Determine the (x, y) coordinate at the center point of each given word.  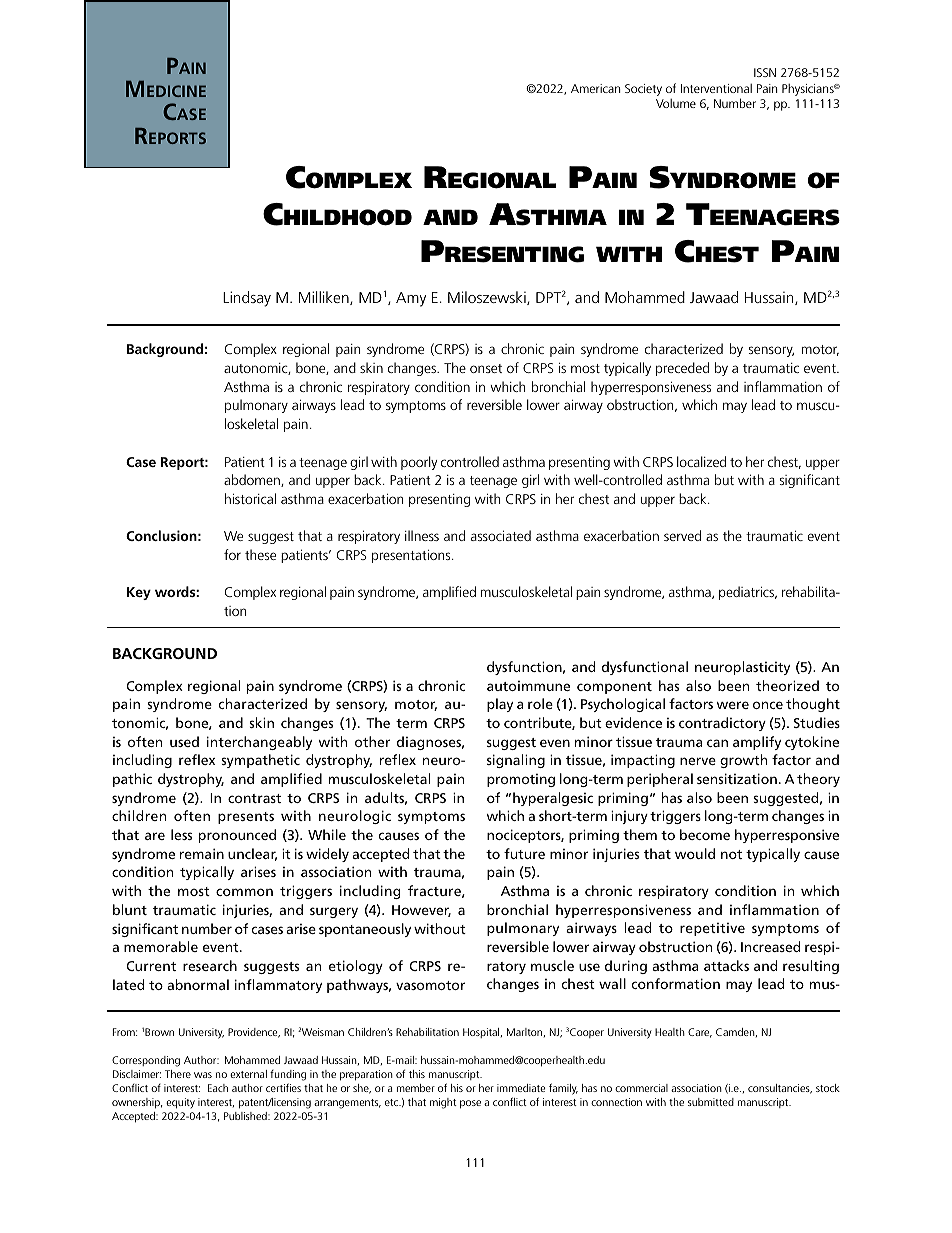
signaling (516, 761)
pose (470, 1104)
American (595, 88)
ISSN (765, 72)
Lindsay (247, 299)
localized (701, 461)
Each (218, 1088)
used (184, 741)
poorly (419, 463)
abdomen (253, 480)
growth (743, 761)
